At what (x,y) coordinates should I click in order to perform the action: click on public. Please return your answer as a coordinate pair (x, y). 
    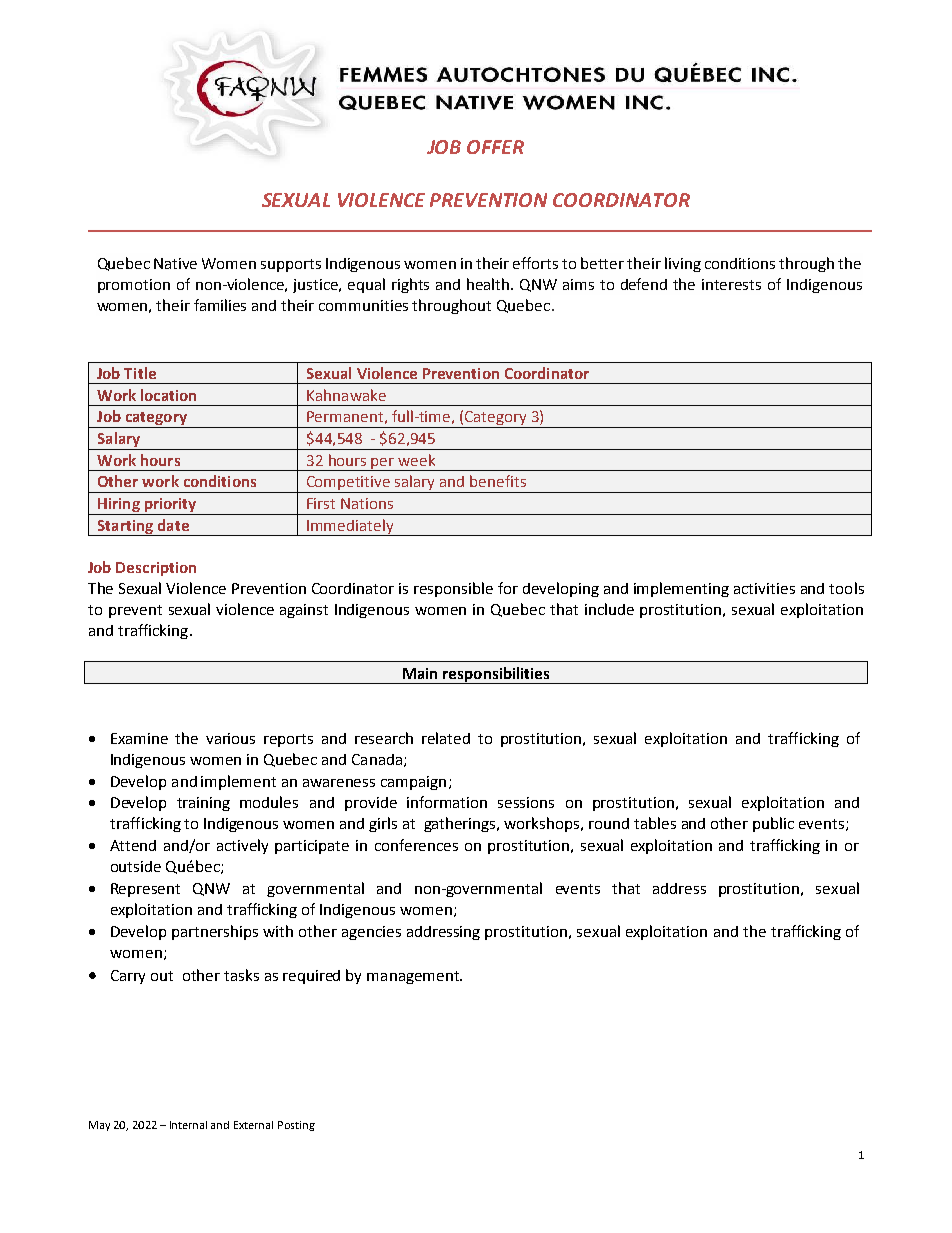
    Looking at the image, I should click on (773, 824).
